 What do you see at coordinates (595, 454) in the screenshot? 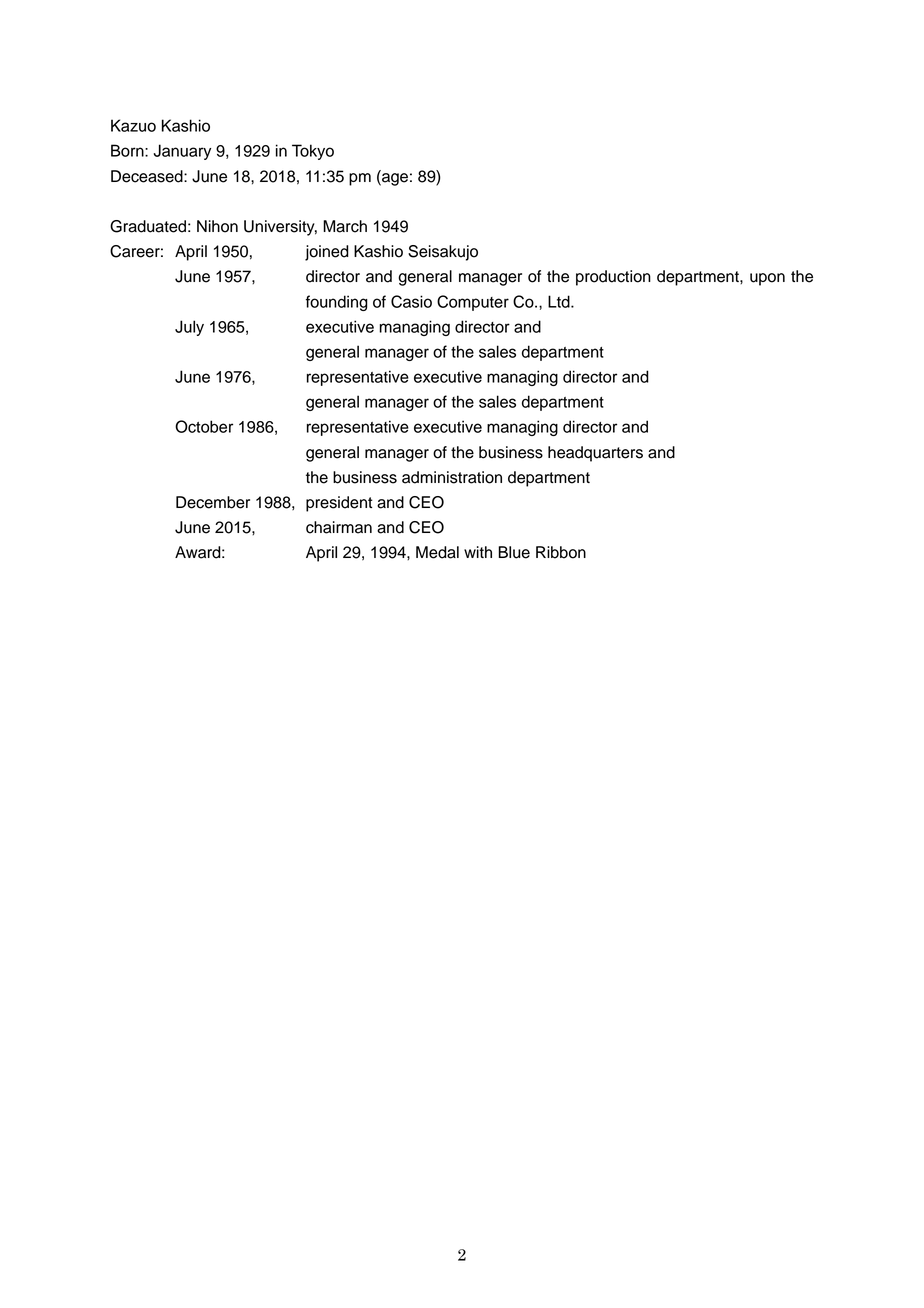
I see `headquarters` at bounding box center [595, 454].
